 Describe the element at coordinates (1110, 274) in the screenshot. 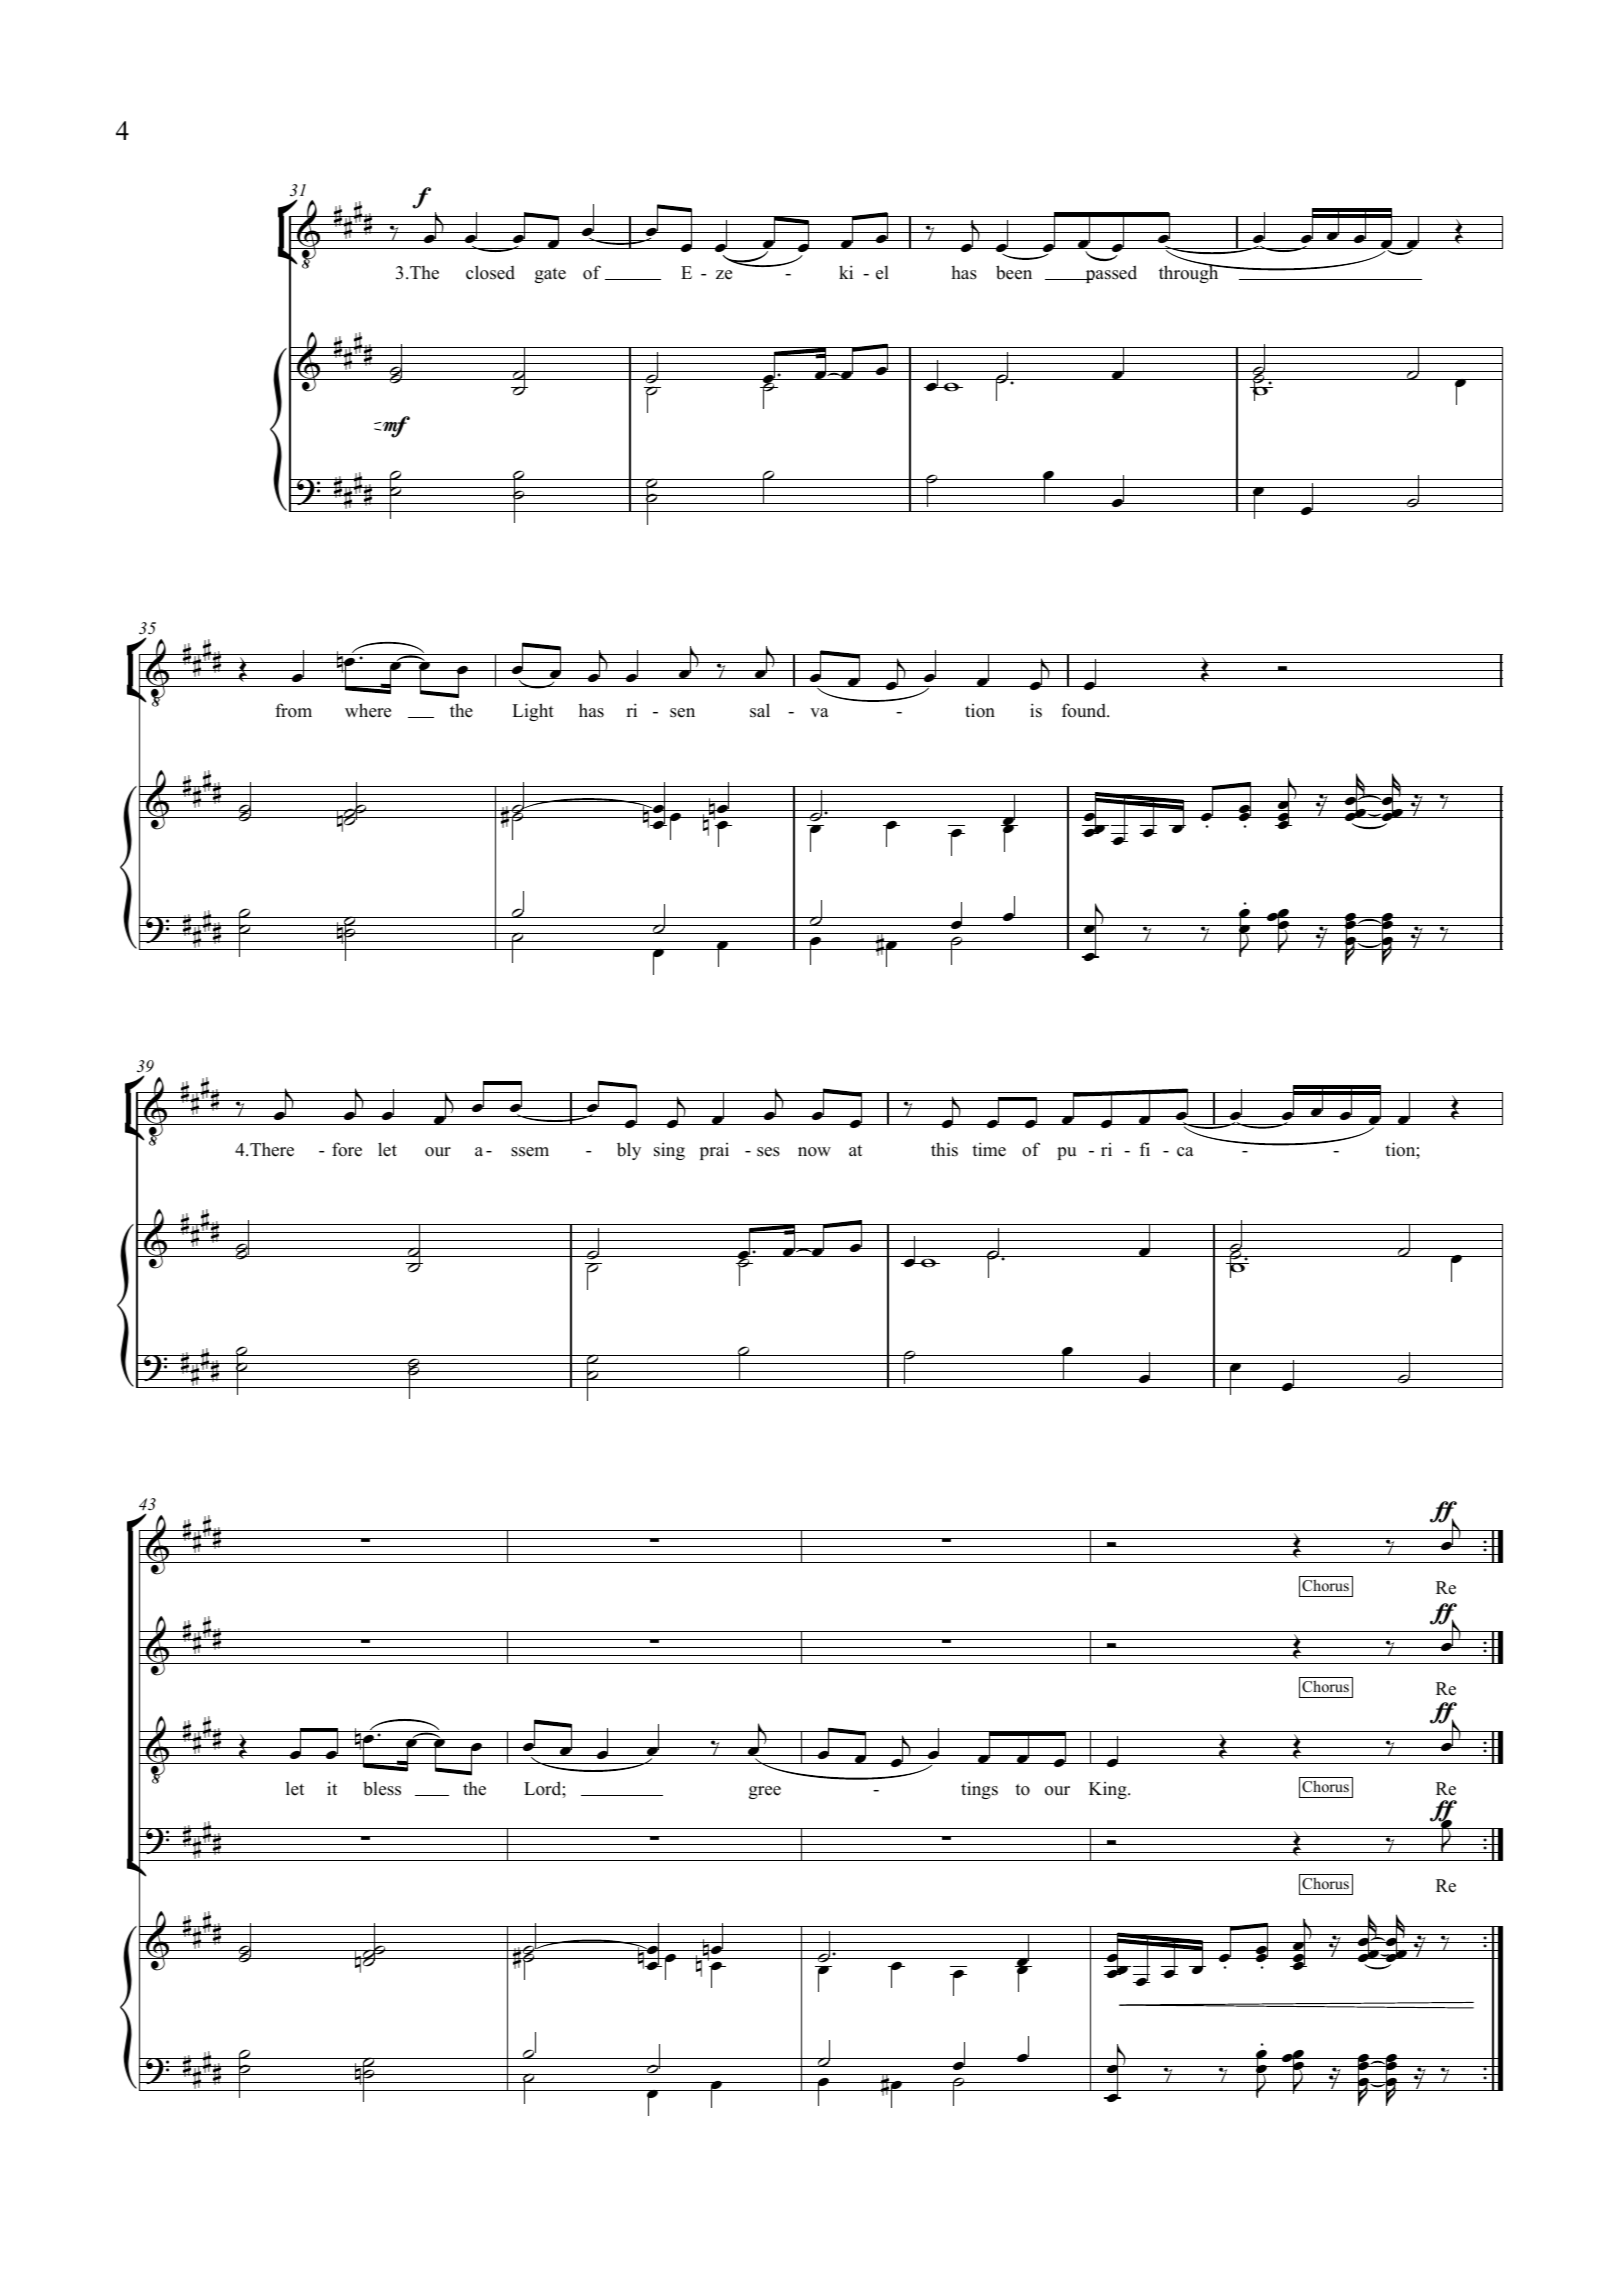

I see `passed` at that location.
